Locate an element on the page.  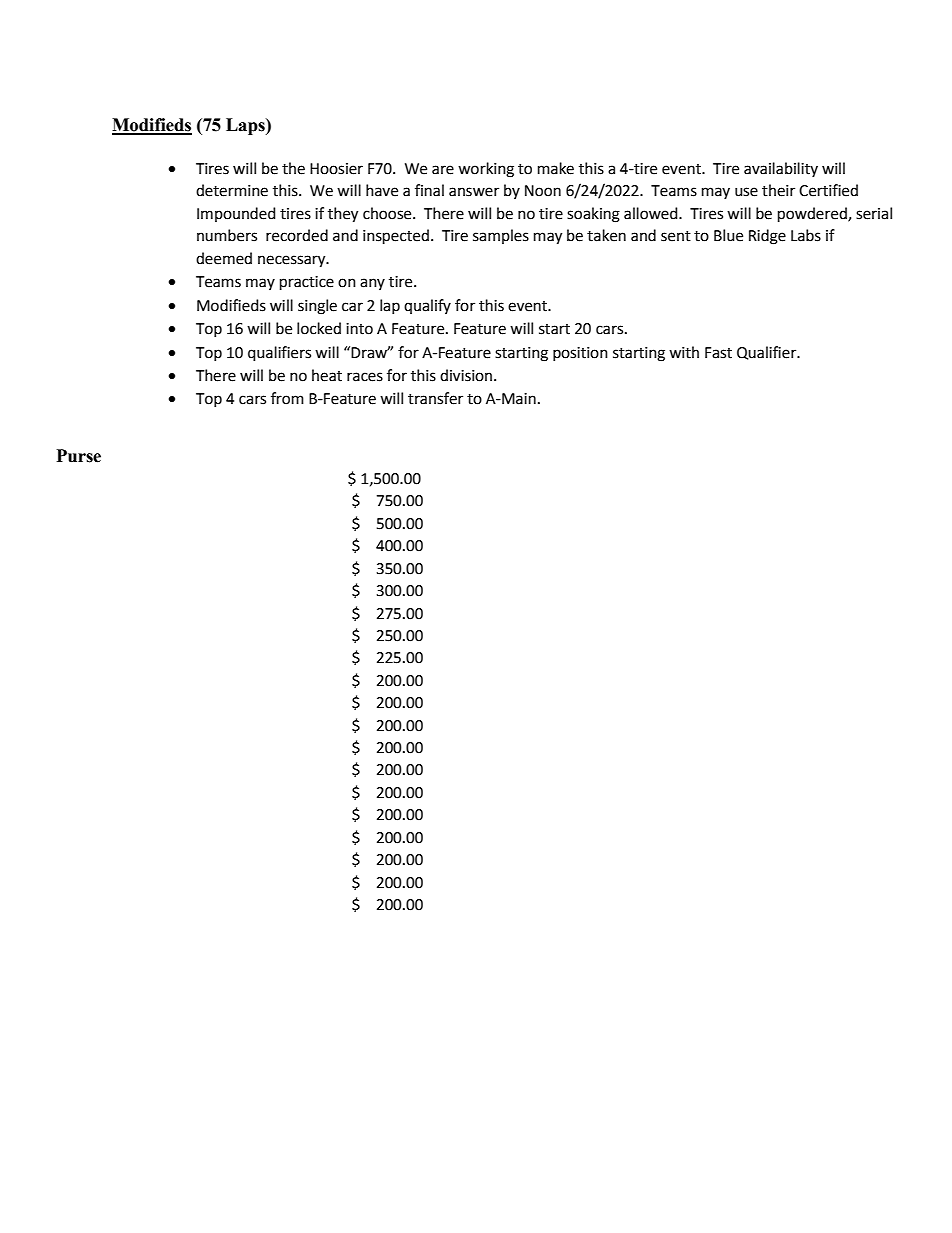
determine is located at coordinates (232, 190).
